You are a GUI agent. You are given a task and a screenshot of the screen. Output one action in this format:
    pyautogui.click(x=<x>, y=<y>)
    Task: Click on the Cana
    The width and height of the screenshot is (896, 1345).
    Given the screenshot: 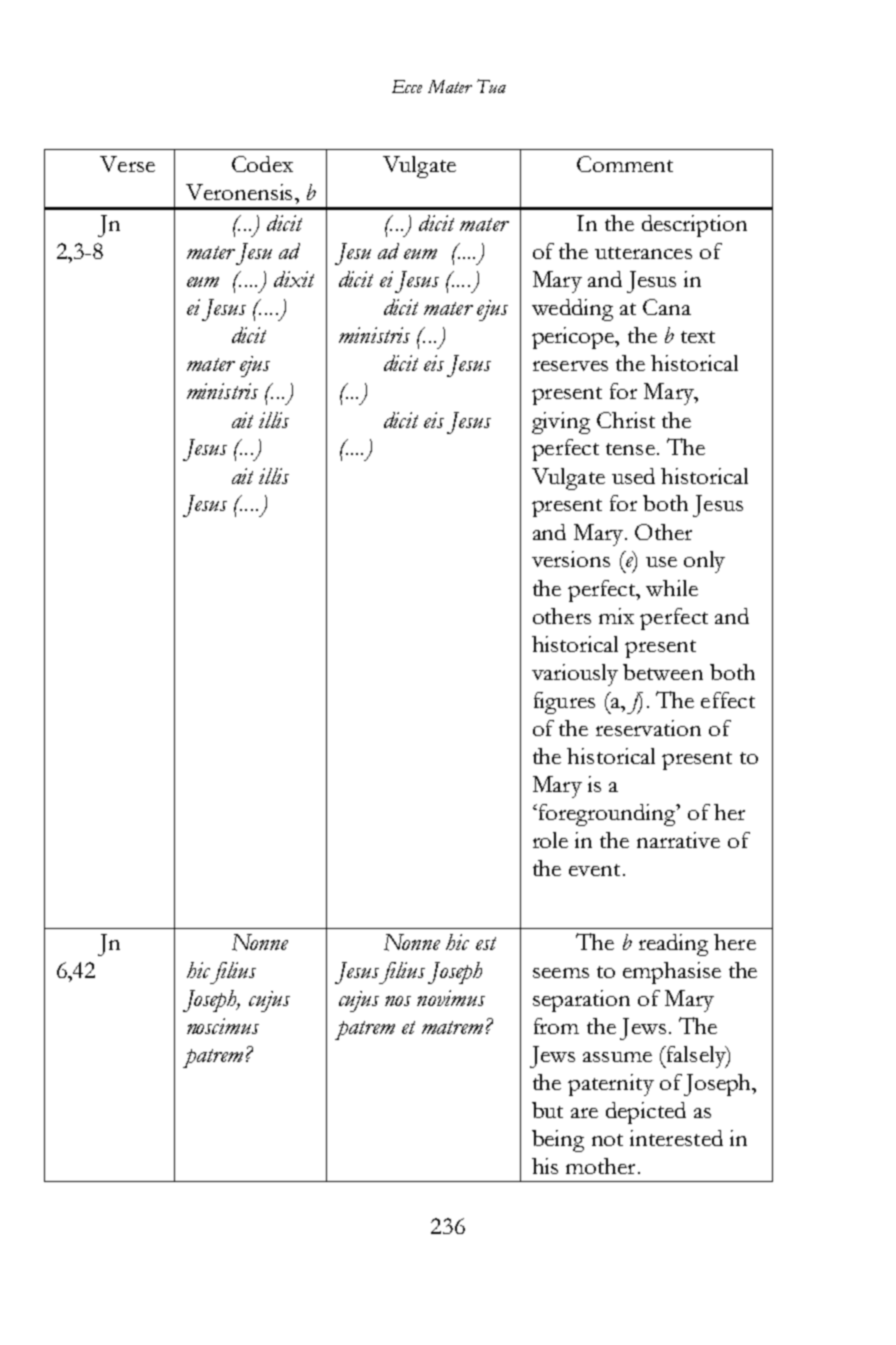 What is the action you would take?
    pyautogui.click(x=667, y=307)
